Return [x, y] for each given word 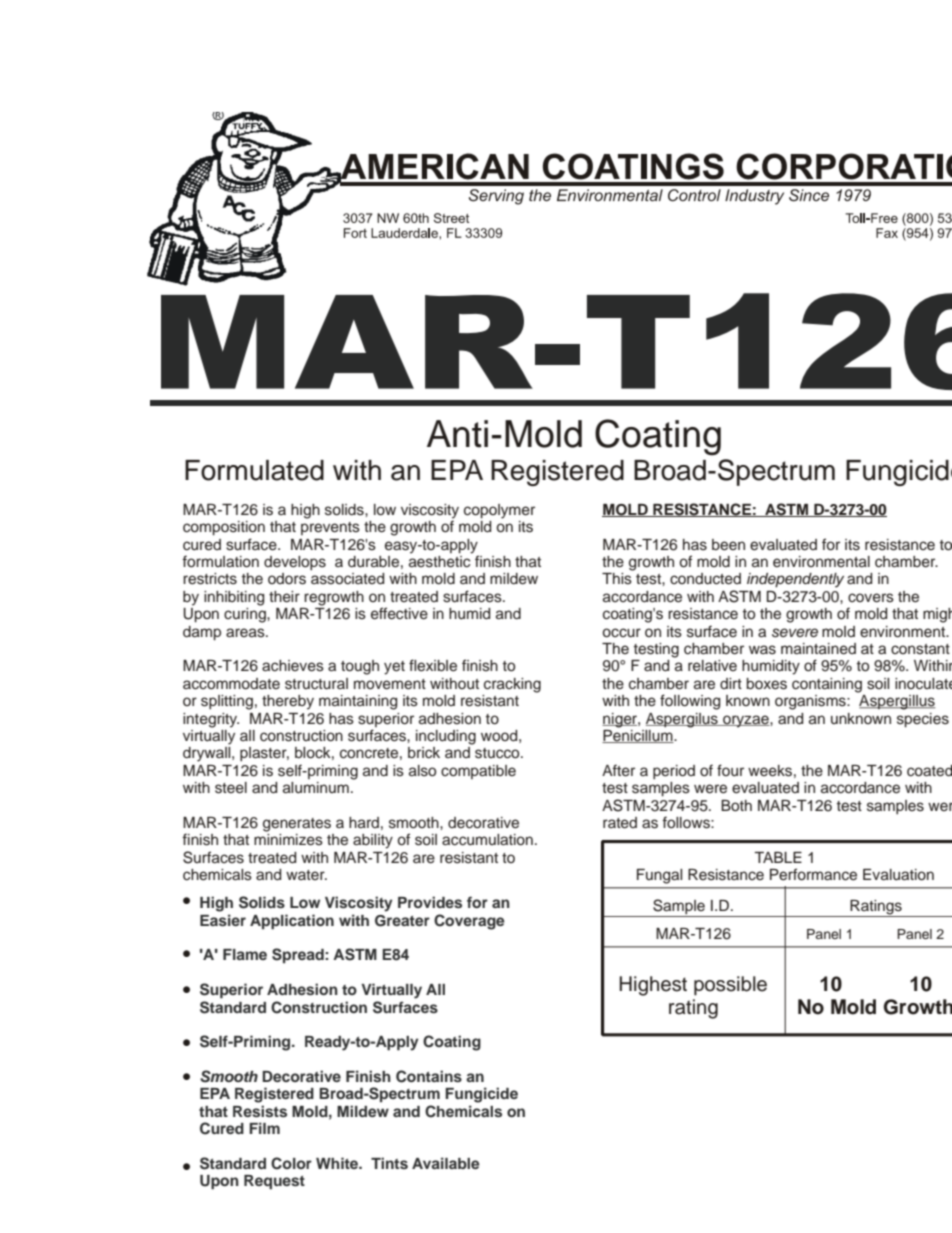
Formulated [254, 470]
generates [297, 825]
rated [620, 823]
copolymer [499, 511]
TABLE [778, 857]
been [728, 545]
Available [446, 1163]
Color [291, 1163]
